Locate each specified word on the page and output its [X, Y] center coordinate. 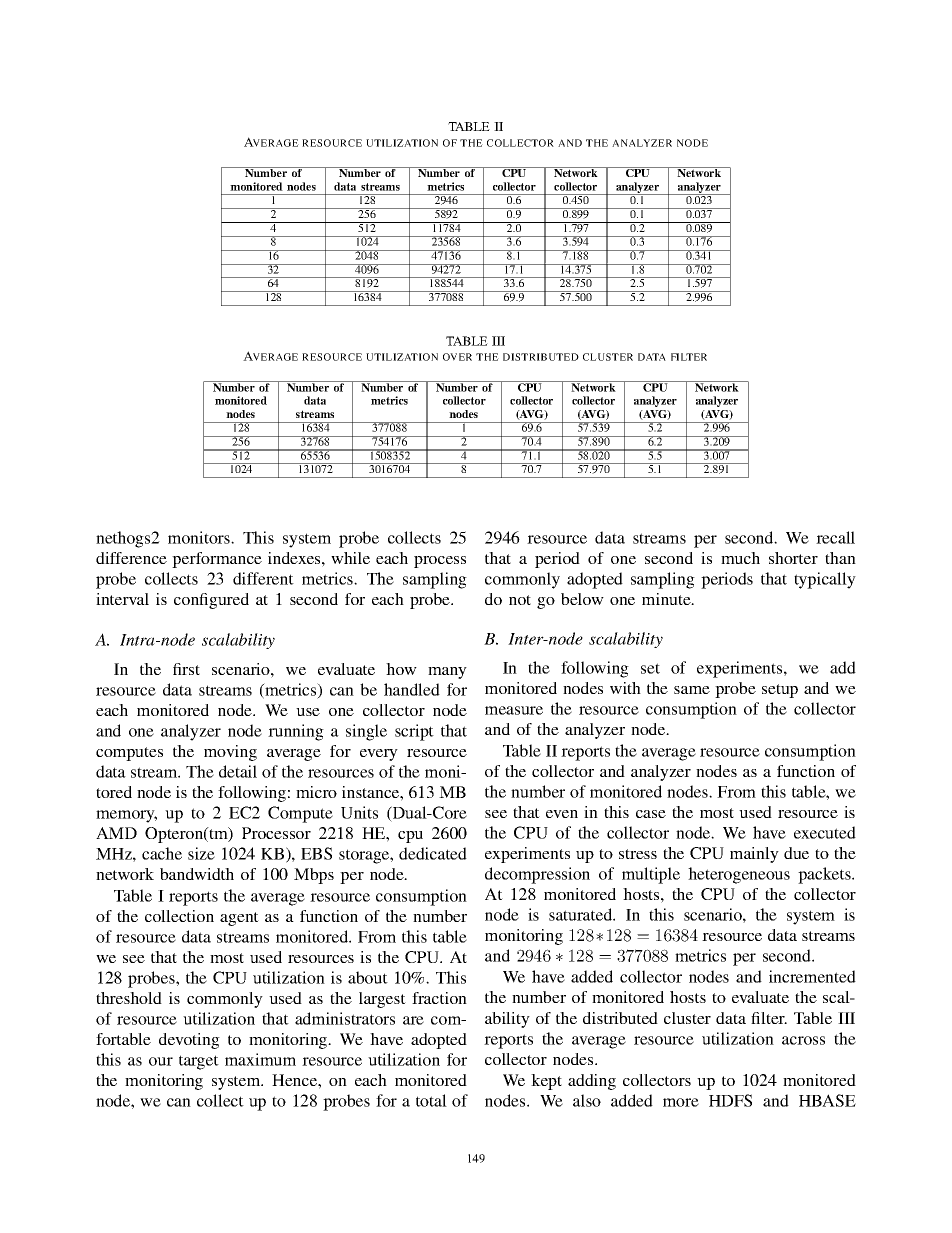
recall [835, 537]
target [199, 1062]
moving [230, 753]
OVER [457, 357]
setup [780, 691]
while [350, 558]
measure [514, 710]
